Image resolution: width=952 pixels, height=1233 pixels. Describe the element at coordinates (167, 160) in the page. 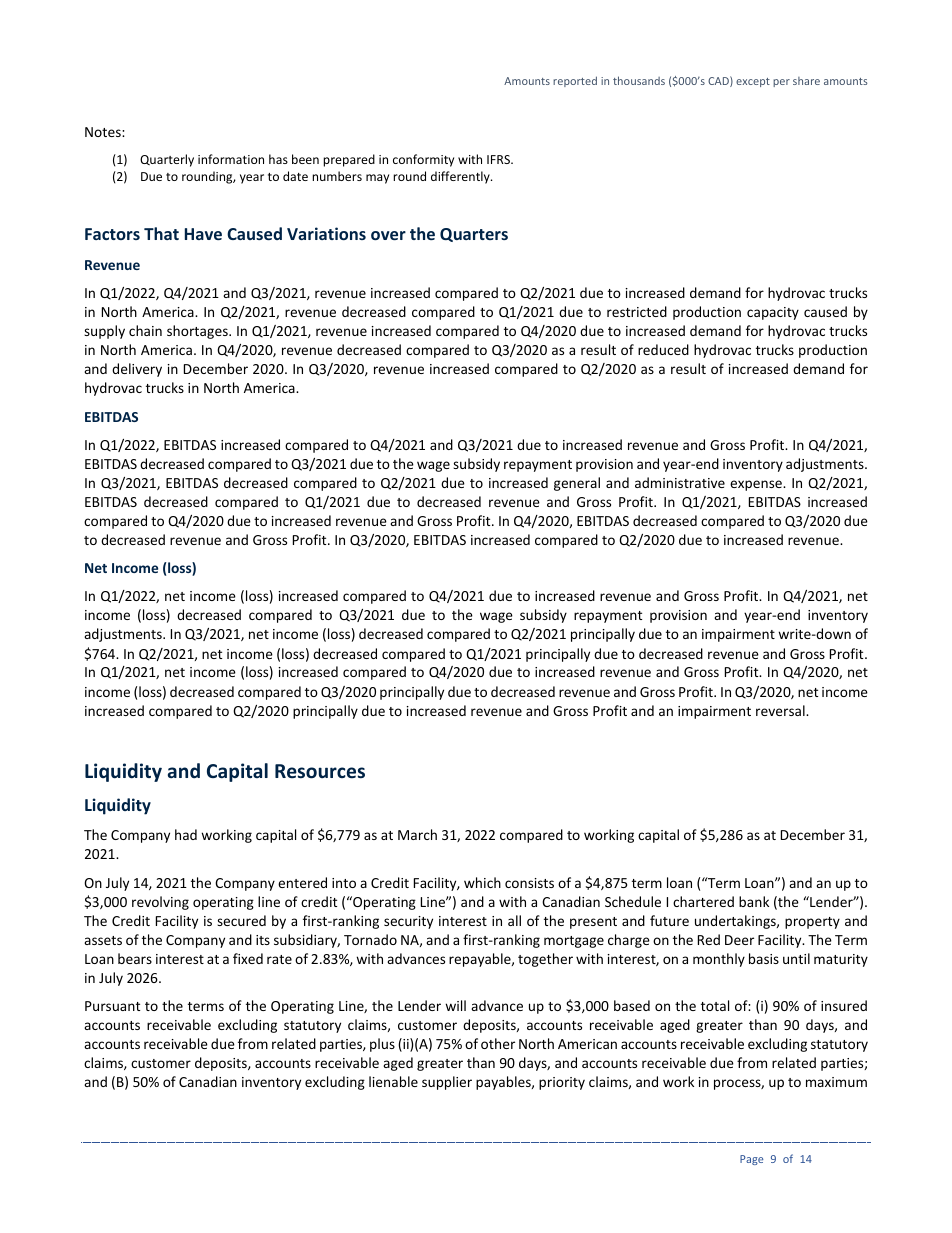

I see `Quarterly` at that location.
